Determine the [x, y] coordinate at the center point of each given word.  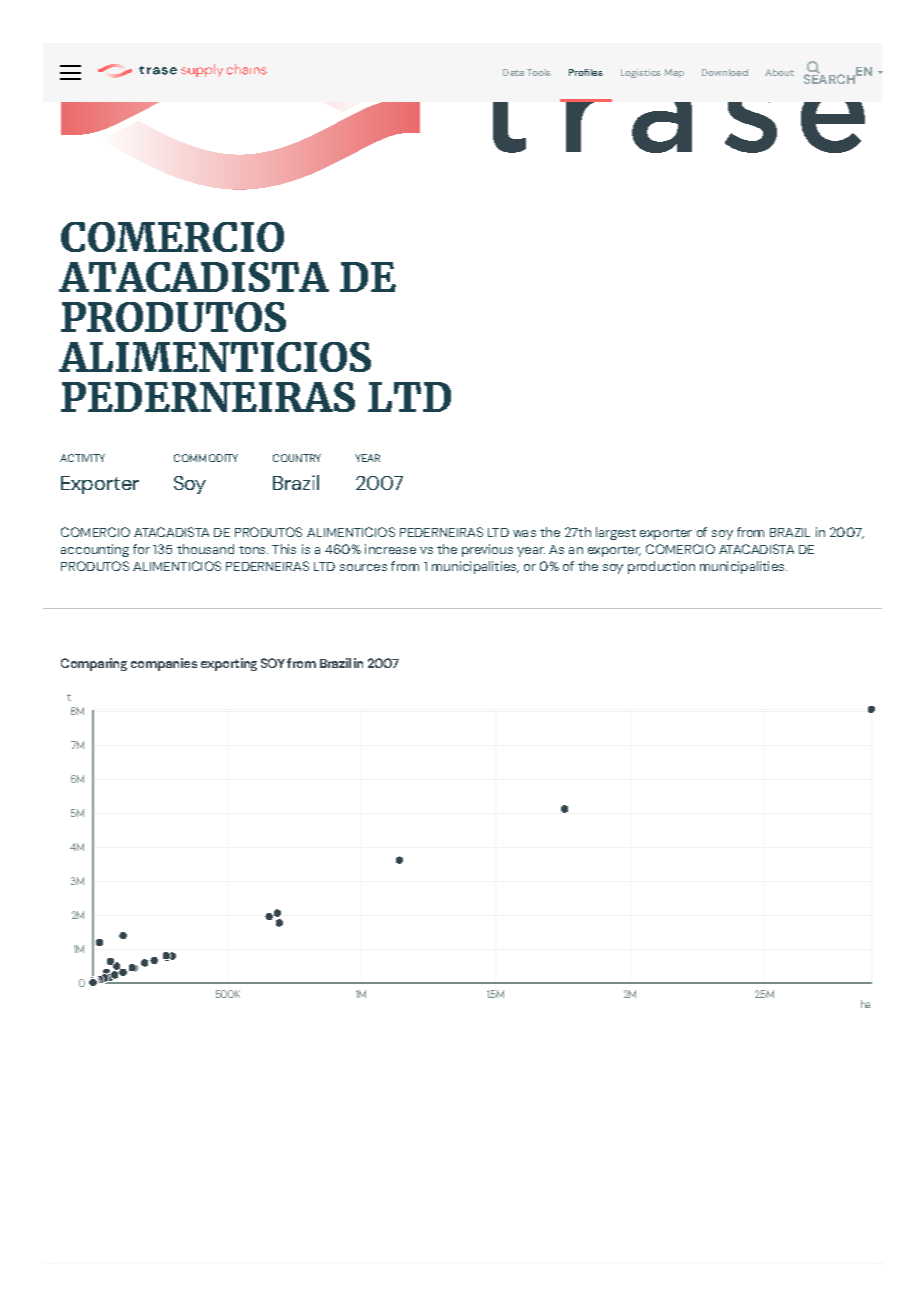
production [661, 567]
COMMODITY [206, 458]
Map [674, 73]
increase [390, 549]
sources [363, 567]
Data [513, 72]
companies [164, 664]
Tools [539, 72]
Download [725, 72]
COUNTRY [297, 458]
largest [616, 533]
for [141, 549]
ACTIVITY [82, 458]
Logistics [641, 73]
